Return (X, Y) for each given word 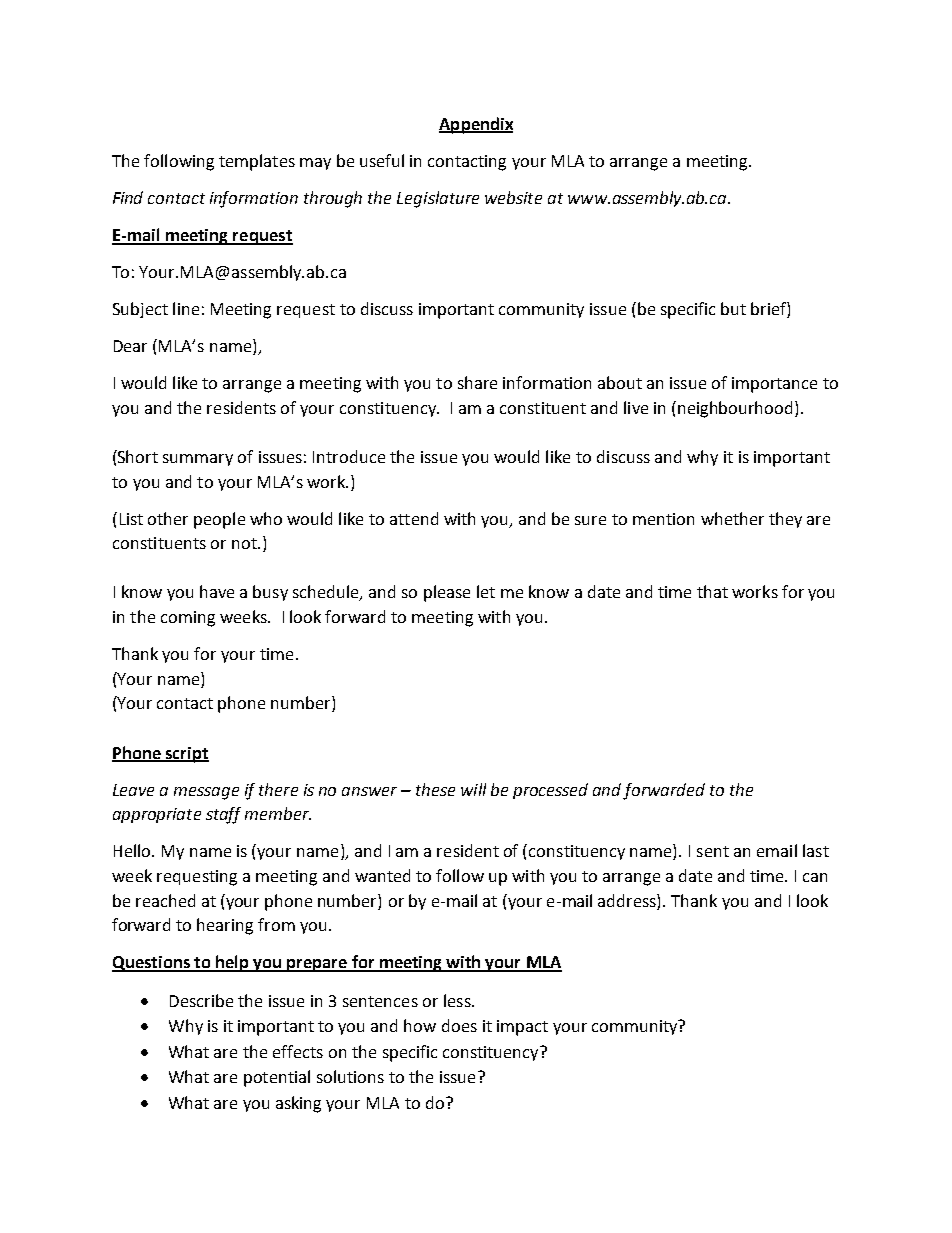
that (712, 591)
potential (277, 1078)
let (486, 591)
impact (522, 1028)
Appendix (476, 125)
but (733, 308)
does (459, 1025)
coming (188, 619)
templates (257, 162)
